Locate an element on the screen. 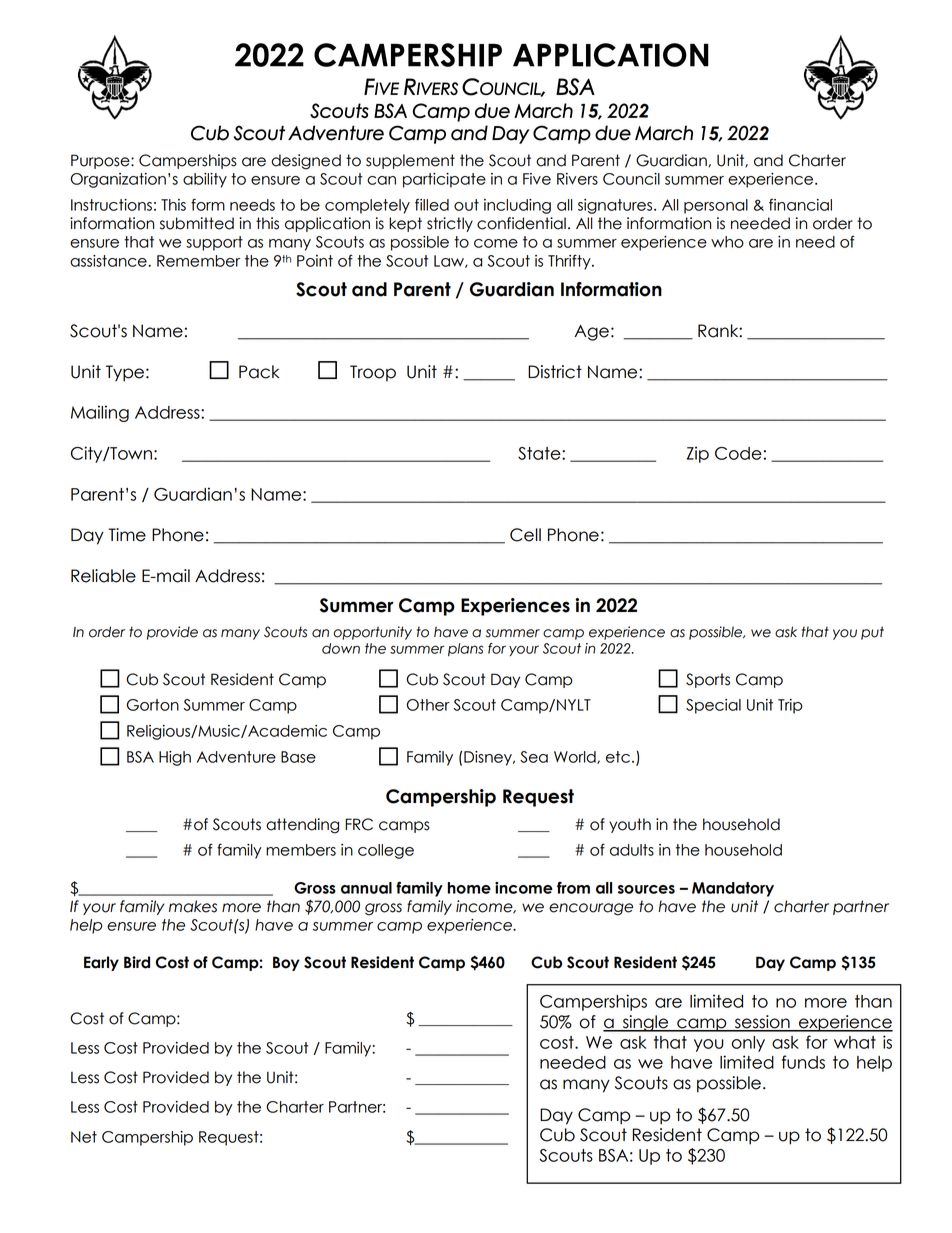 The width and height of the screenshot is (952, 1233). Time is located at coordinates (127, 535).
